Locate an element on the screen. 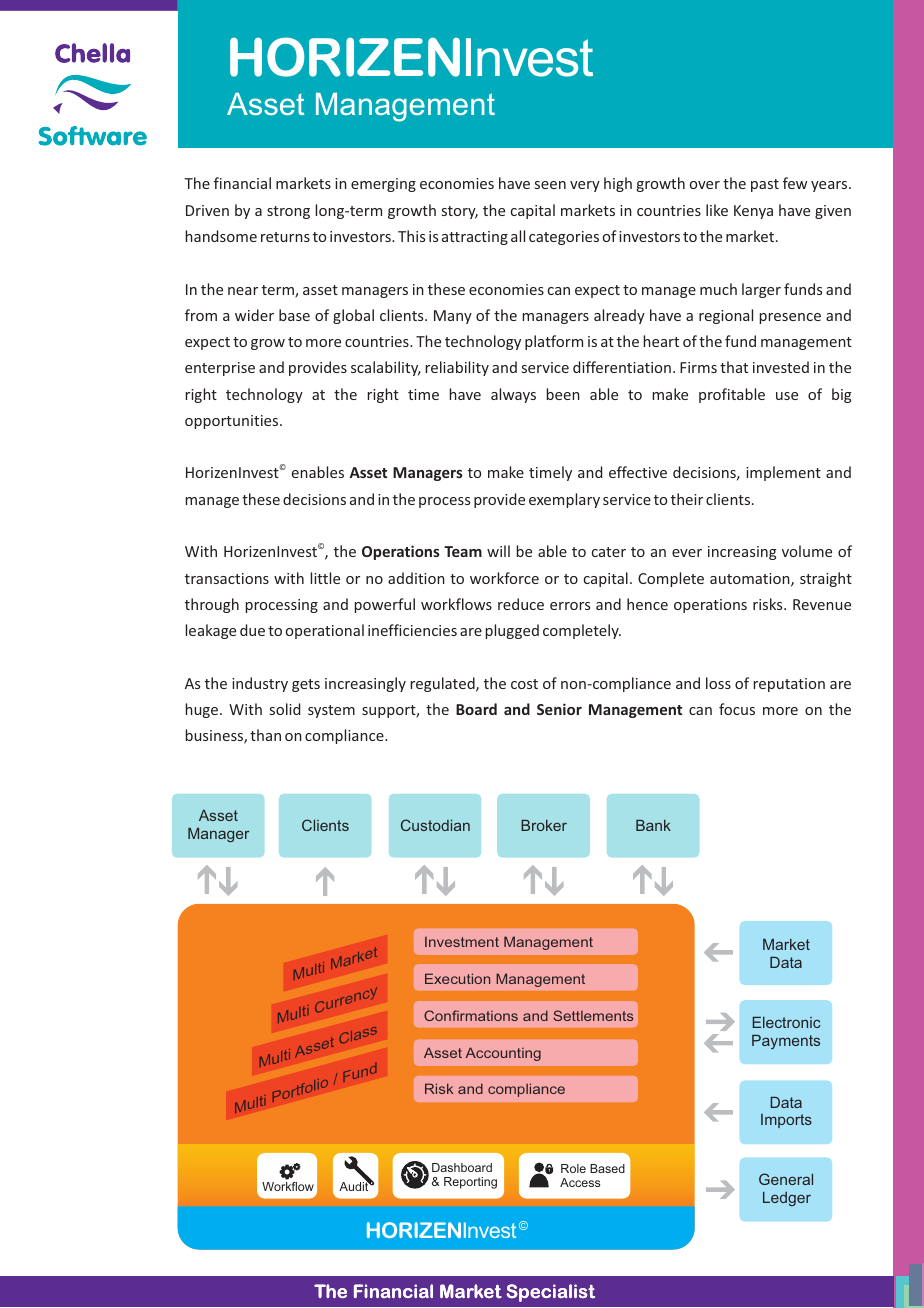 The height and width of the screenshot is (1308, 924). Broker is located at coordinates (544, 825).
